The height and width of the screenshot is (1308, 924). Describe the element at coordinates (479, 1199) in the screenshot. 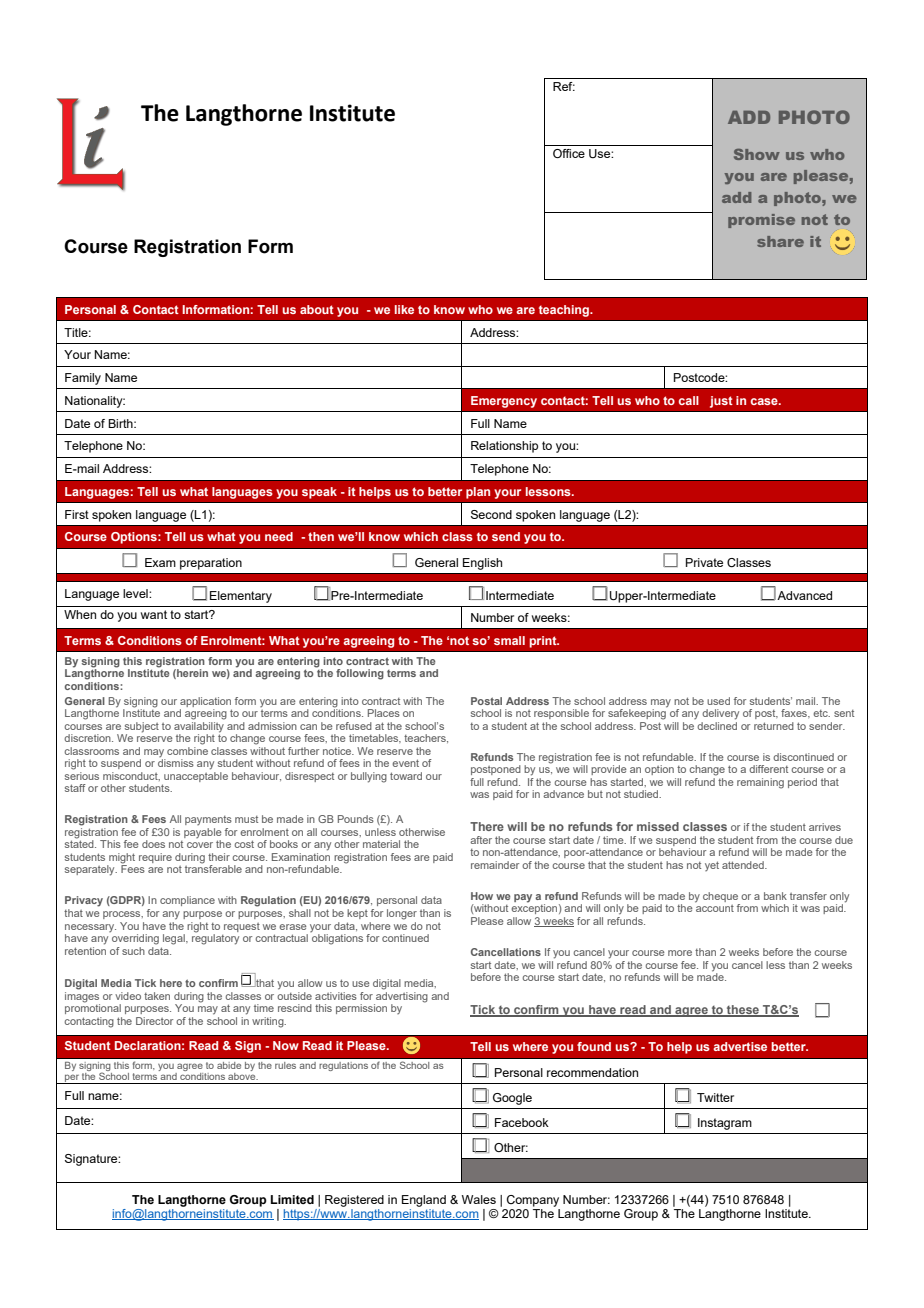

I see `Wales` at that location.
